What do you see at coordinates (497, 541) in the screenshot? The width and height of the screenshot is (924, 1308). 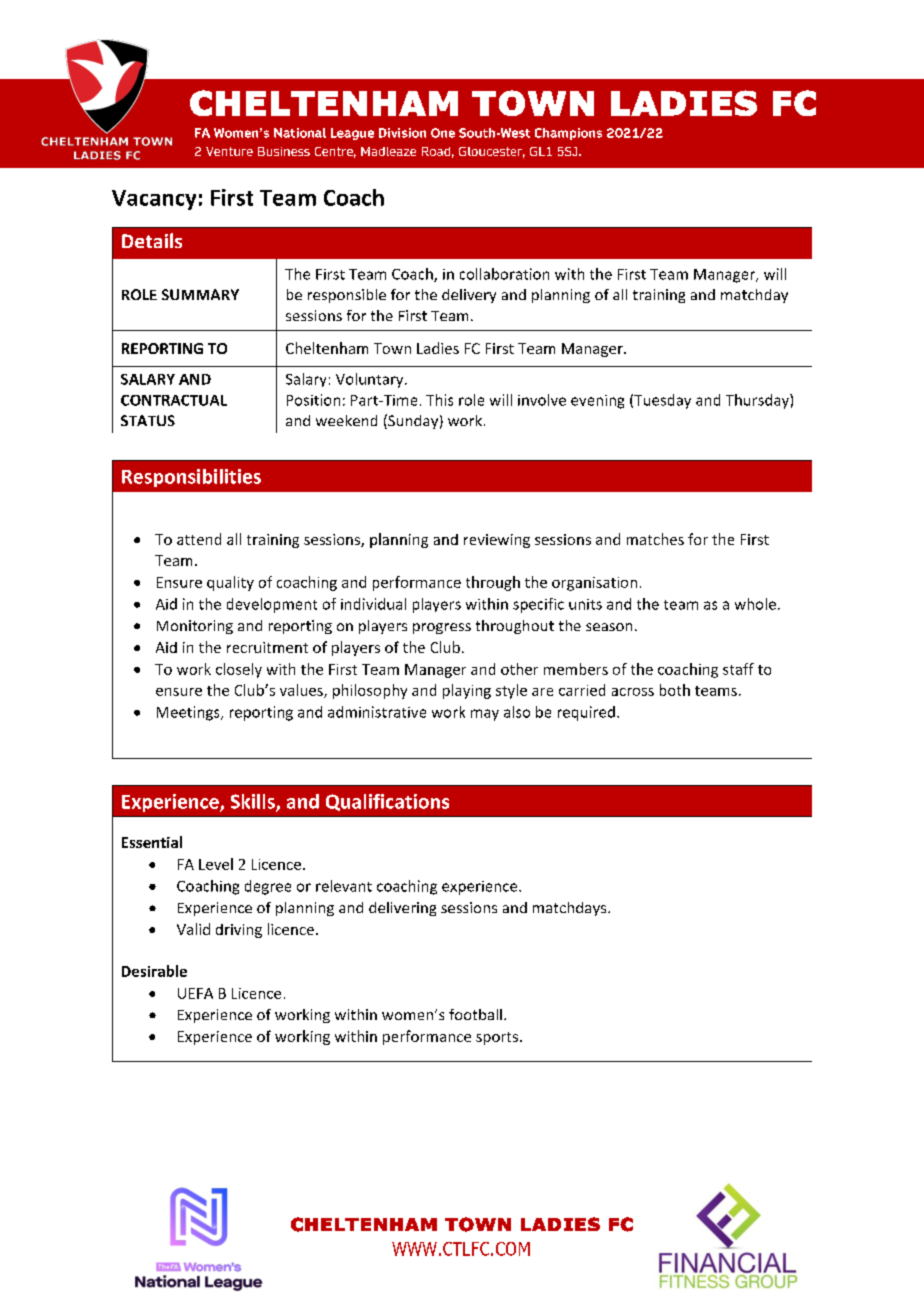 I see `reviewing` at bounding box center [497, 541].
